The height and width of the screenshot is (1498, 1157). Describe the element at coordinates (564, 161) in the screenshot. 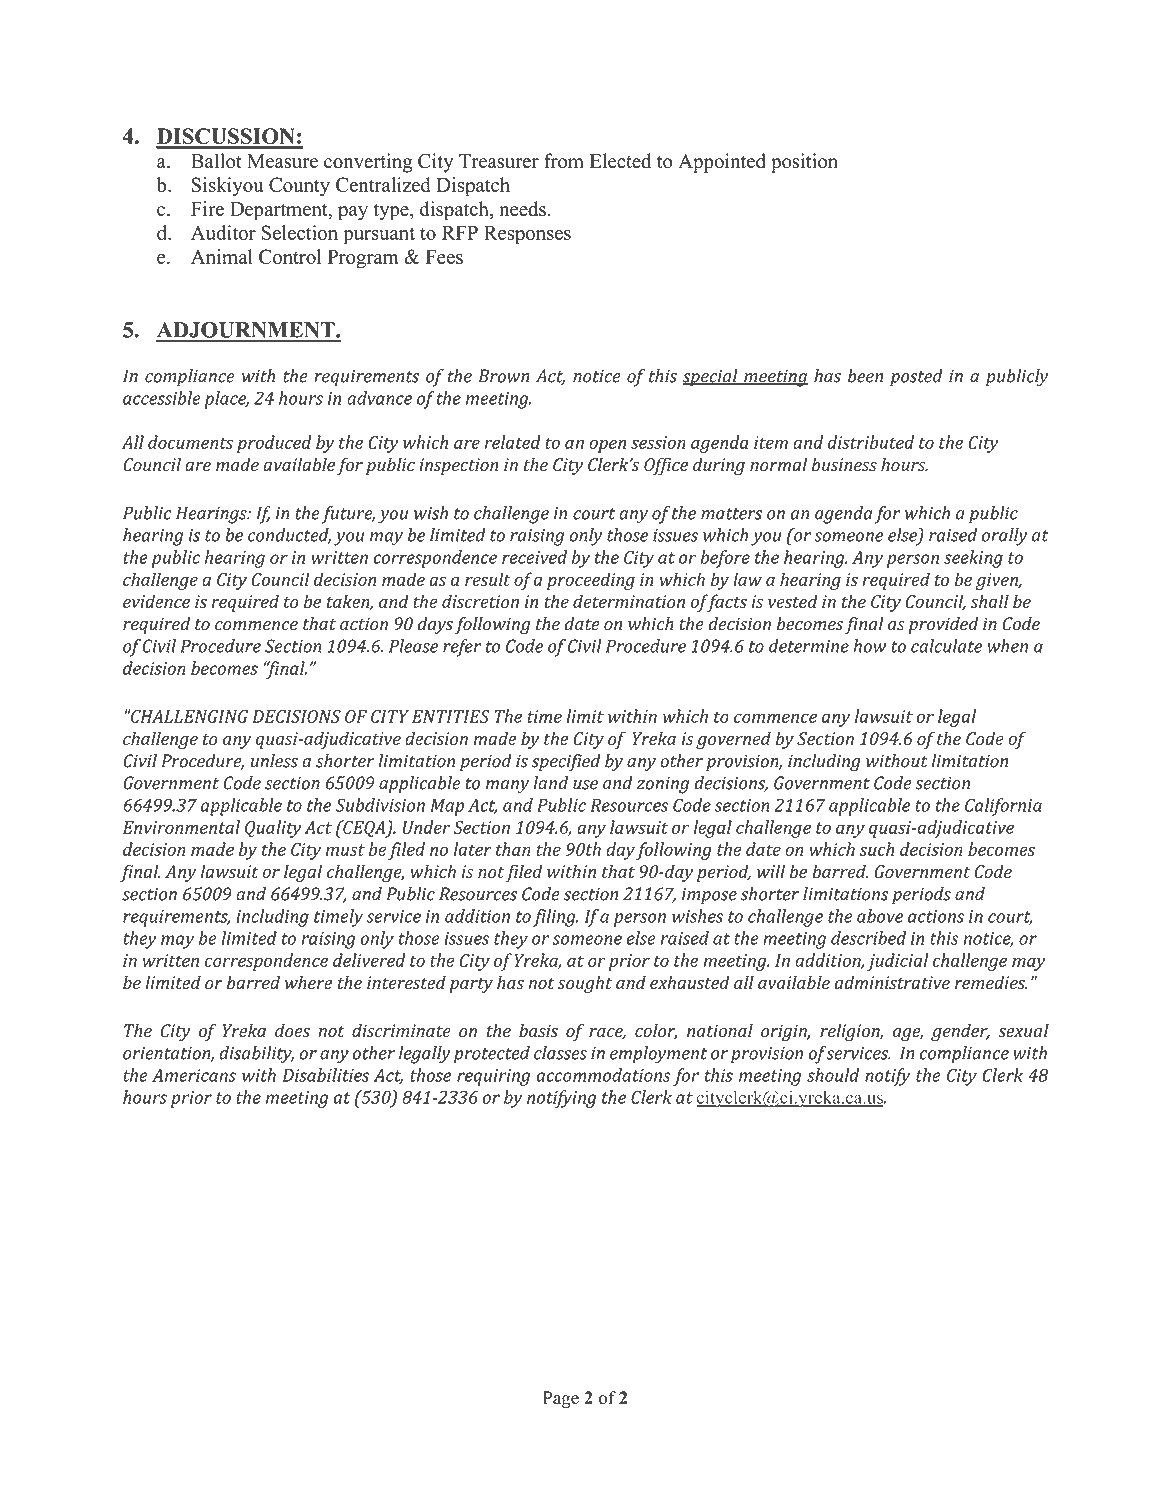

I see `from` at that location.
